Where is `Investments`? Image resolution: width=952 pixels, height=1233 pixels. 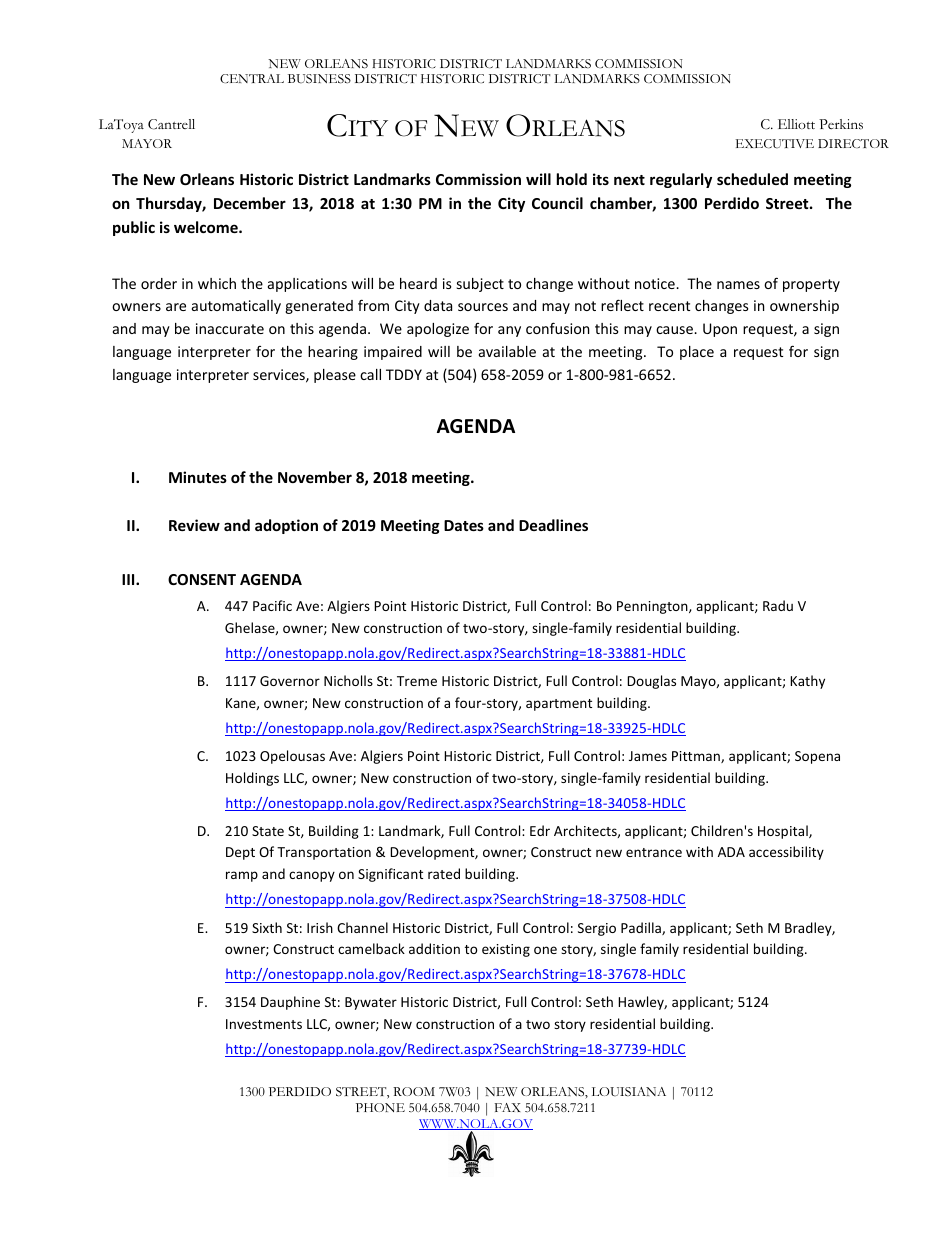 Investments is located at coordinates (264, 1024).
